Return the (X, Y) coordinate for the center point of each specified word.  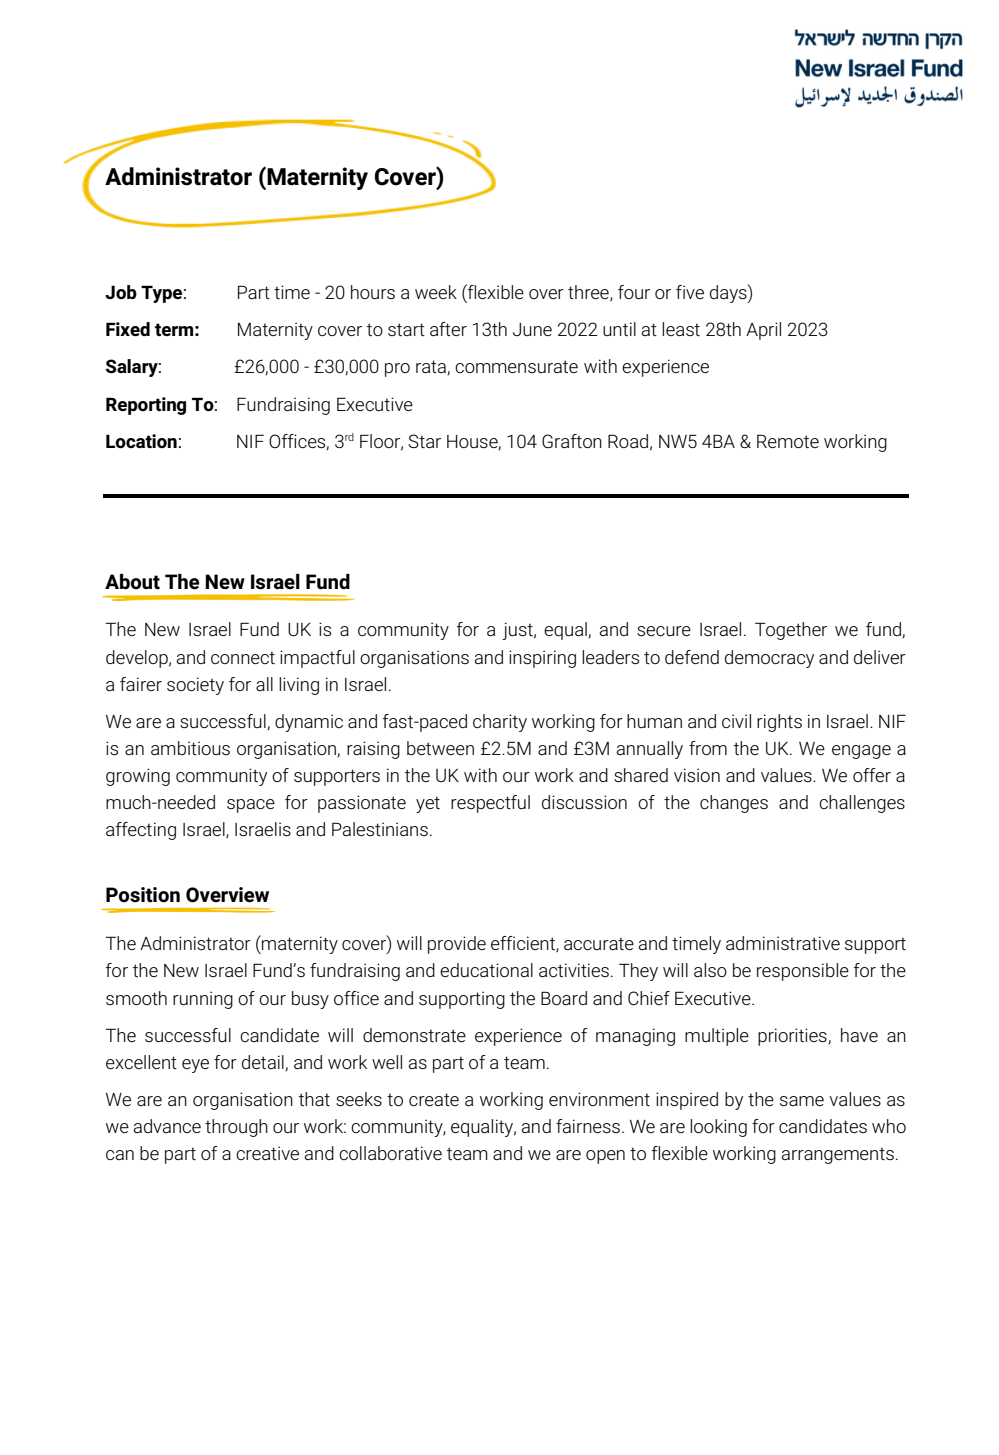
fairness (588, 1126)
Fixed (128, 329)
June (532, 329)
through (236, 1128)
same (802, 1101)
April (763, 331)
